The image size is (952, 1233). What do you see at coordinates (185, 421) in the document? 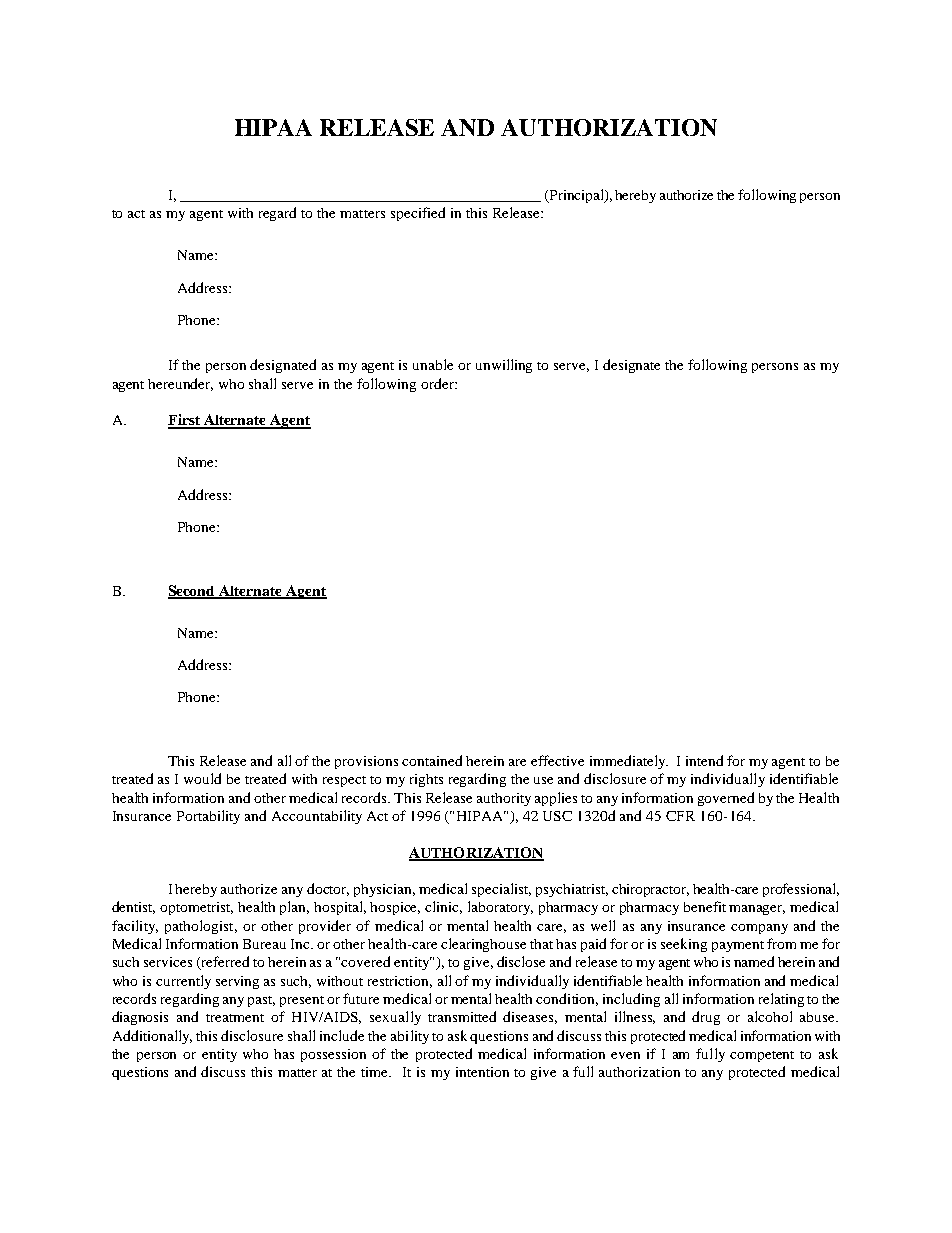
I see `First` at bounding box center [185, 421].
